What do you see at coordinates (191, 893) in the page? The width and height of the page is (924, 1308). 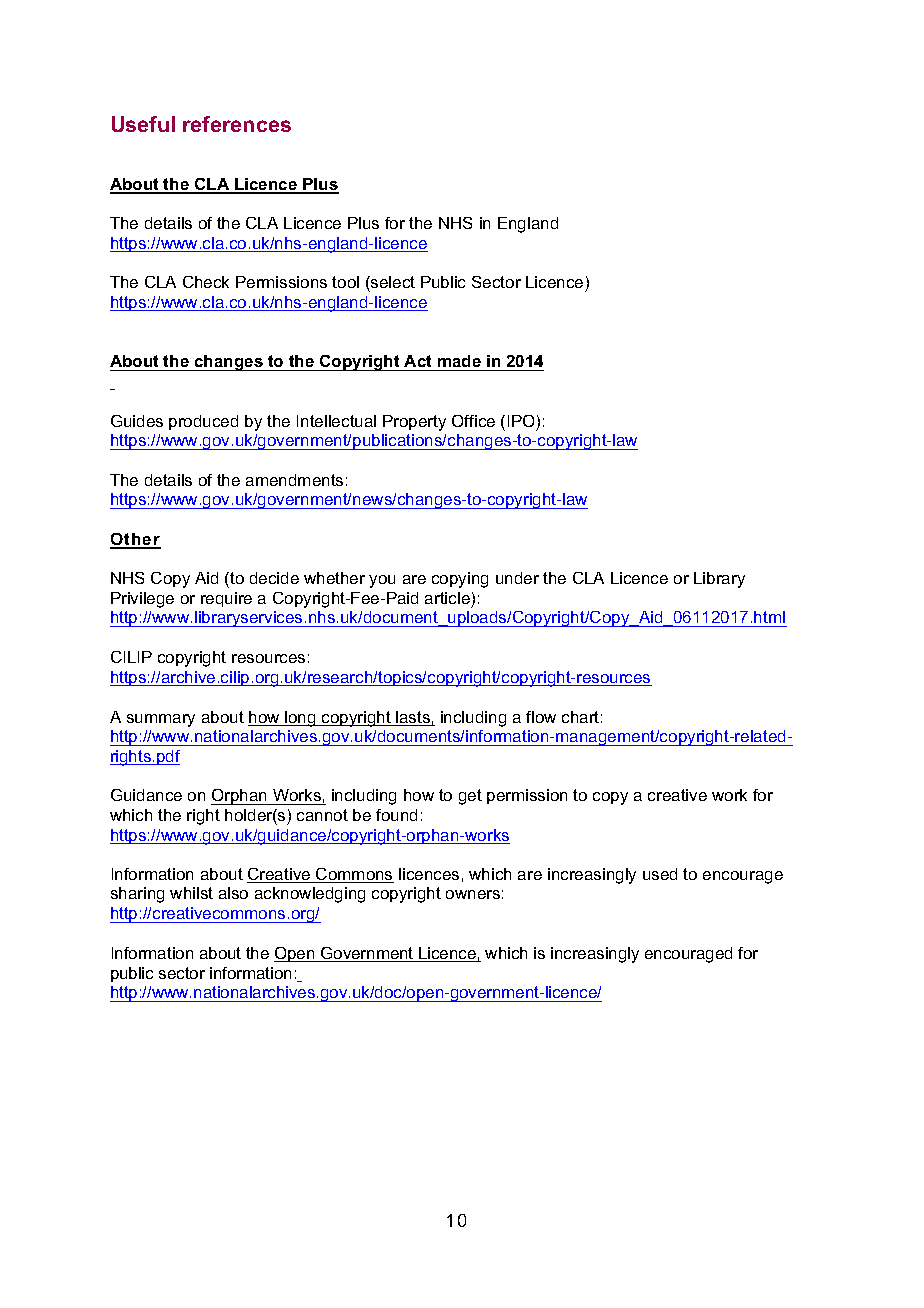 I see `whilst` at bounding box center [191, 893].
